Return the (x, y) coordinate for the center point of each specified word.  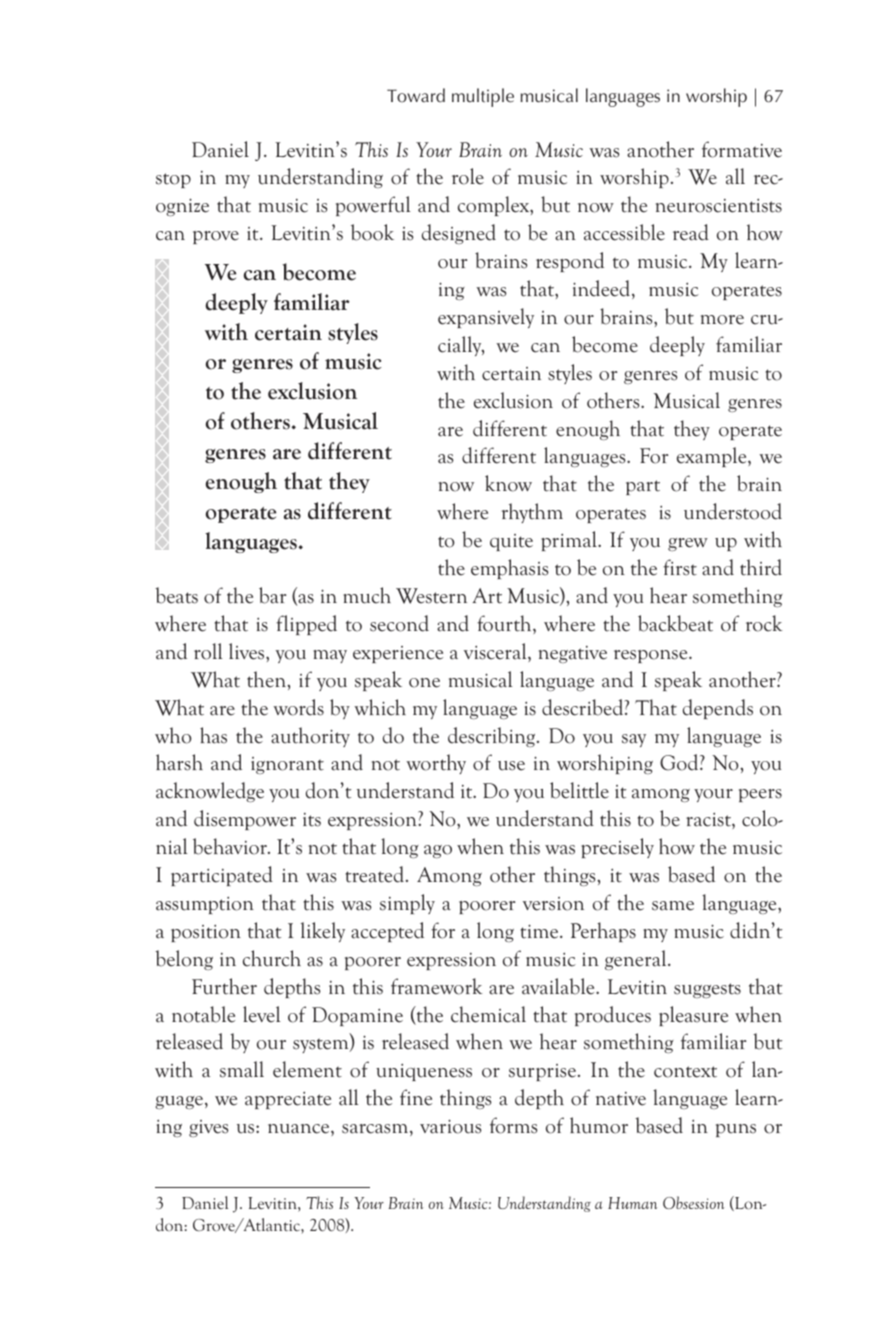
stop (173, 180)
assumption (205, 905)
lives (248, 651)
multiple (483, 97)
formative (742, 149)
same (673, 906)
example (713, 457)
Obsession (693, 1202)
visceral (496, 652)
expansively (486, 318)
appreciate (288, 1100)
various (450, 1126)
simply (407, 904)
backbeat (675, 623)
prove (216, 237)
